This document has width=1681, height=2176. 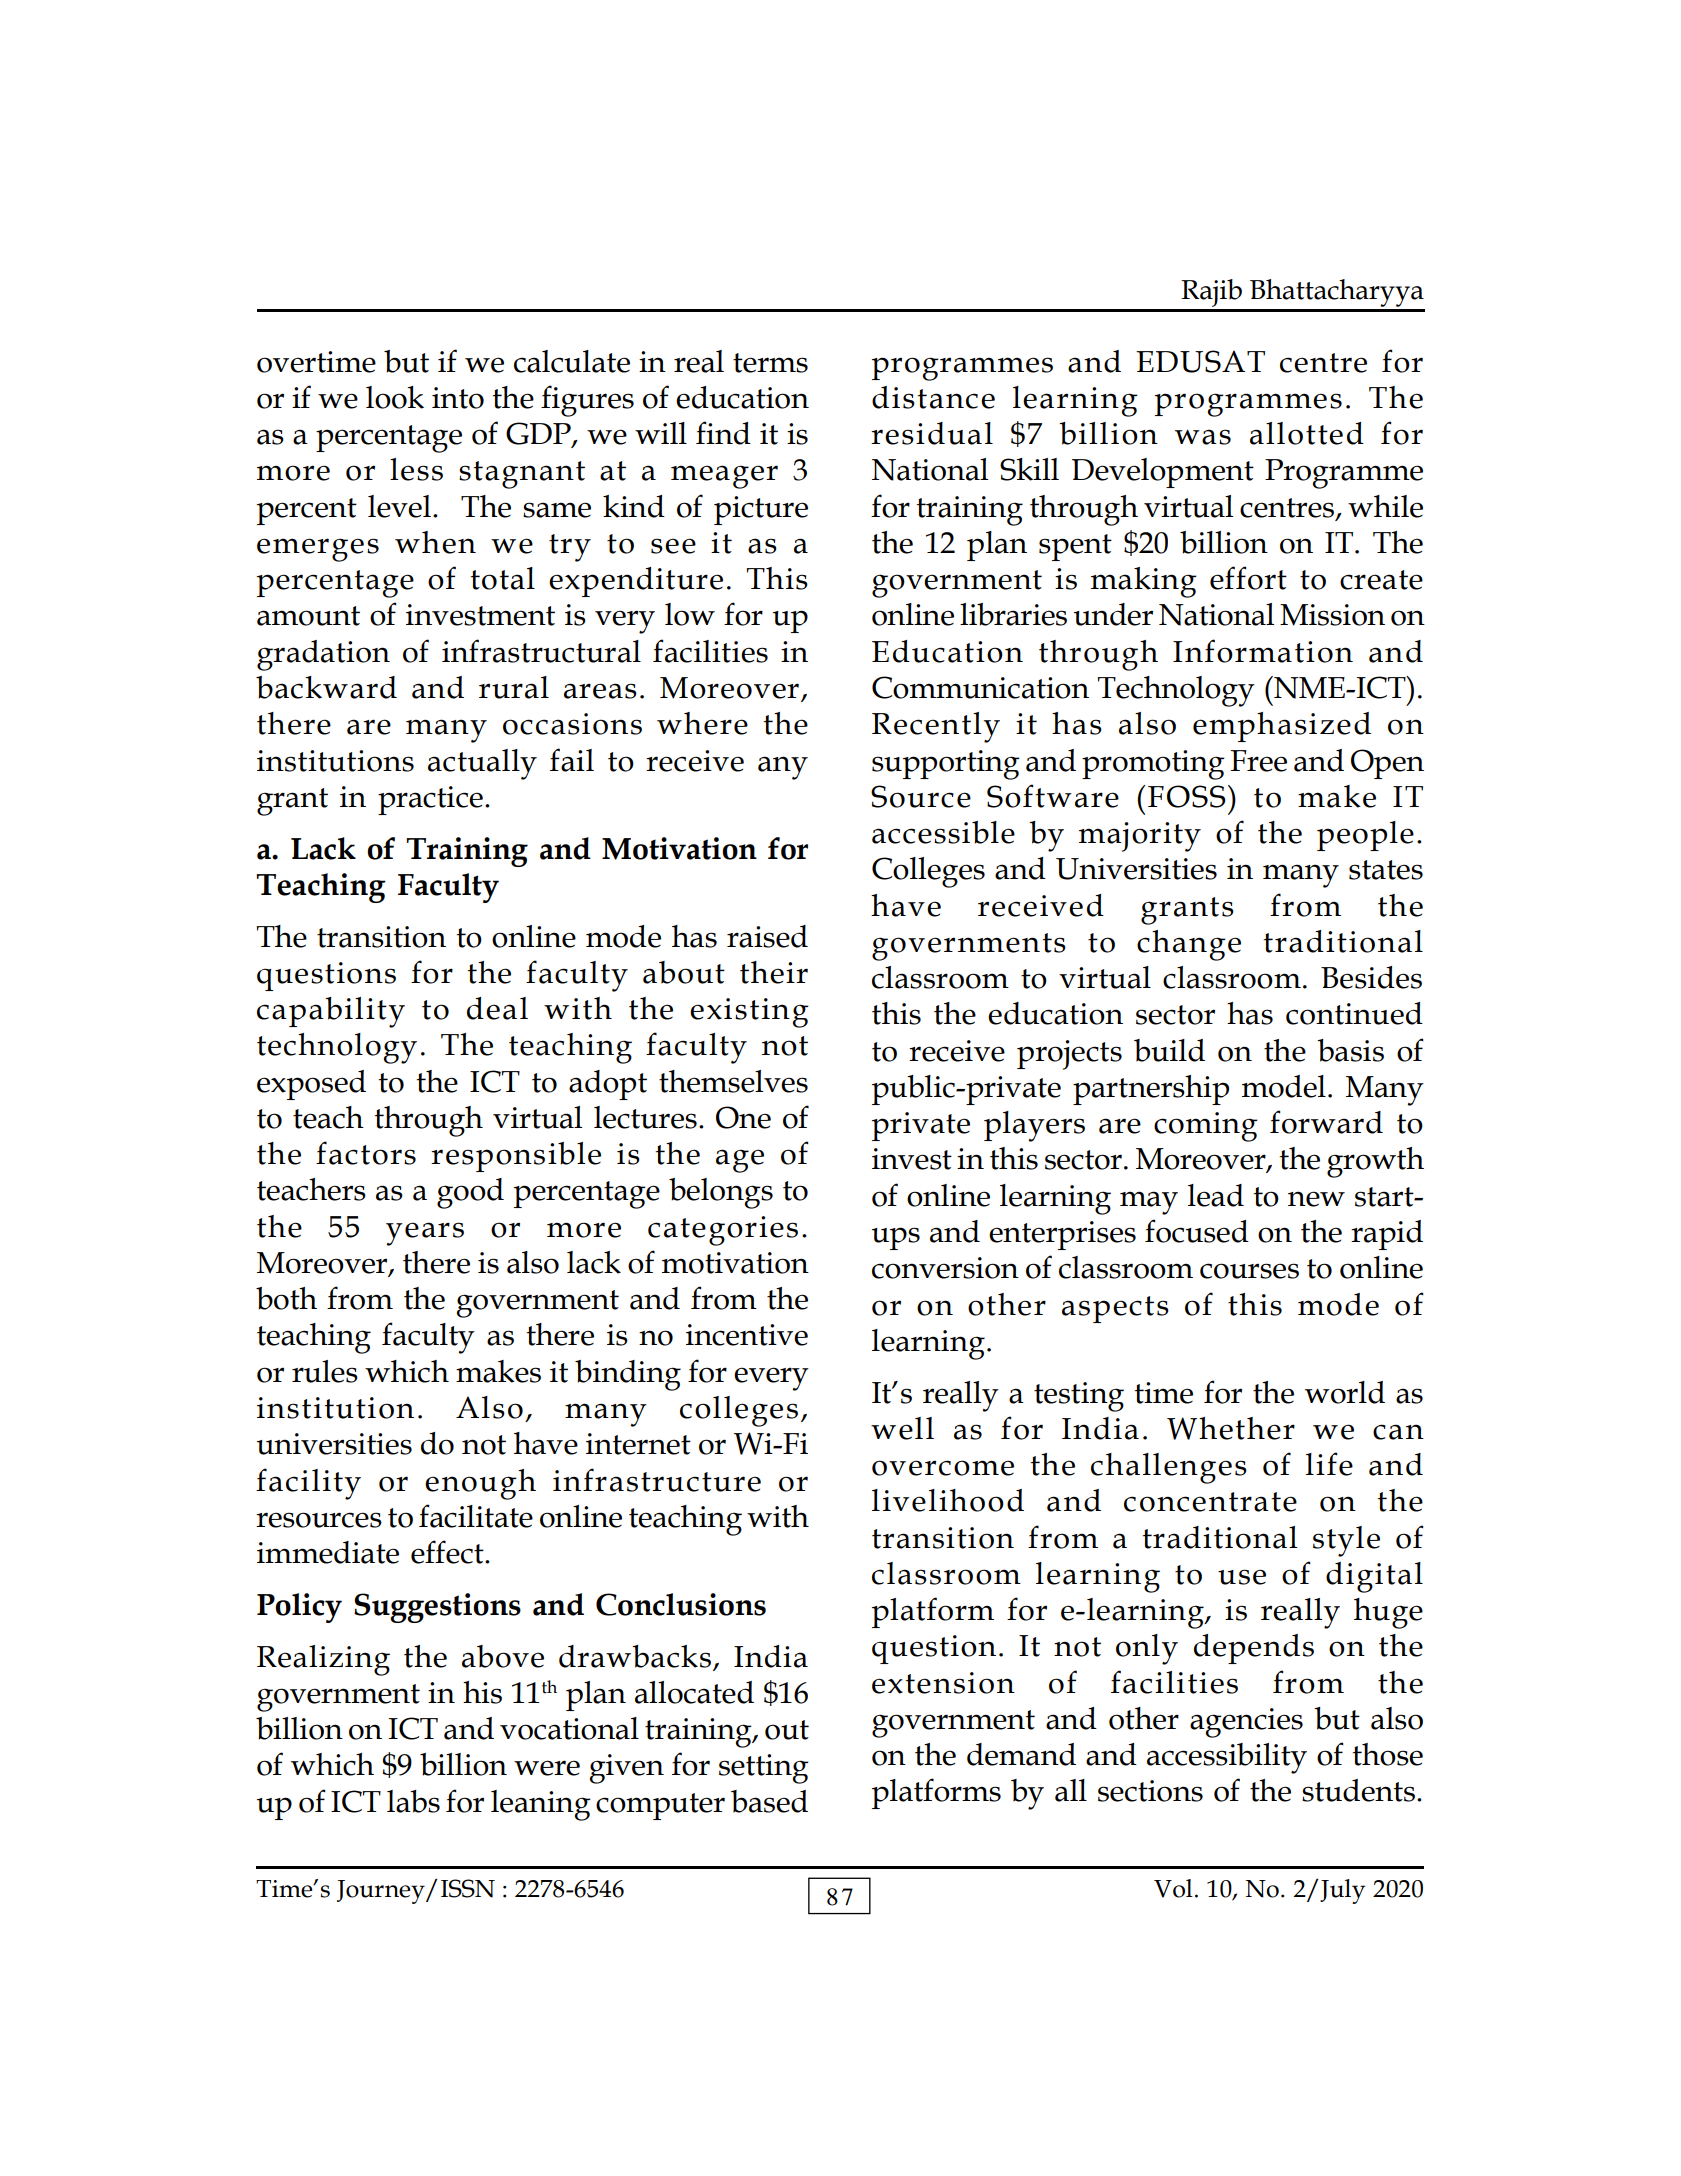 I want to click on raised, so click(x=767, y=936).
